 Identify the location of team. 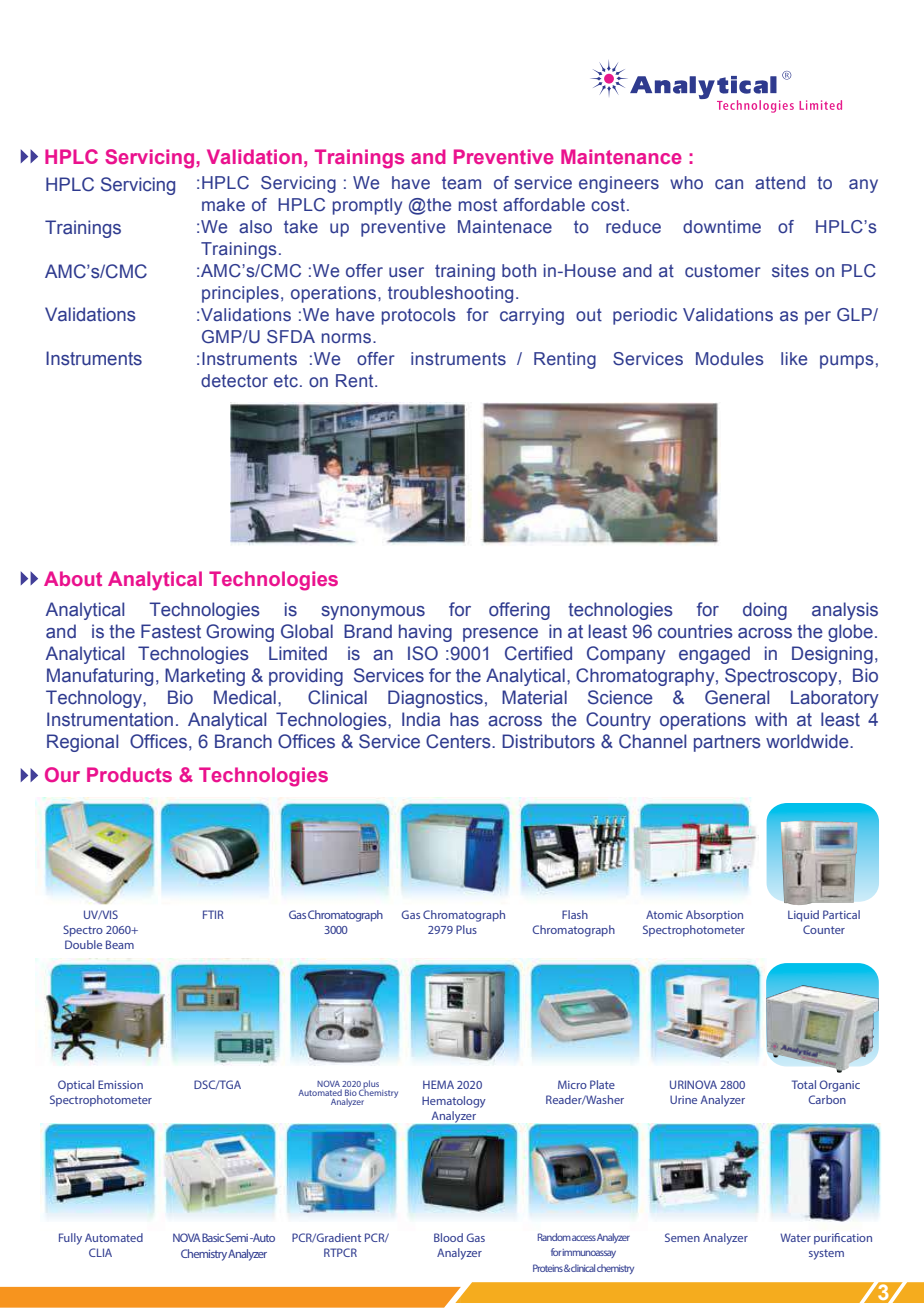
(461, 183).
